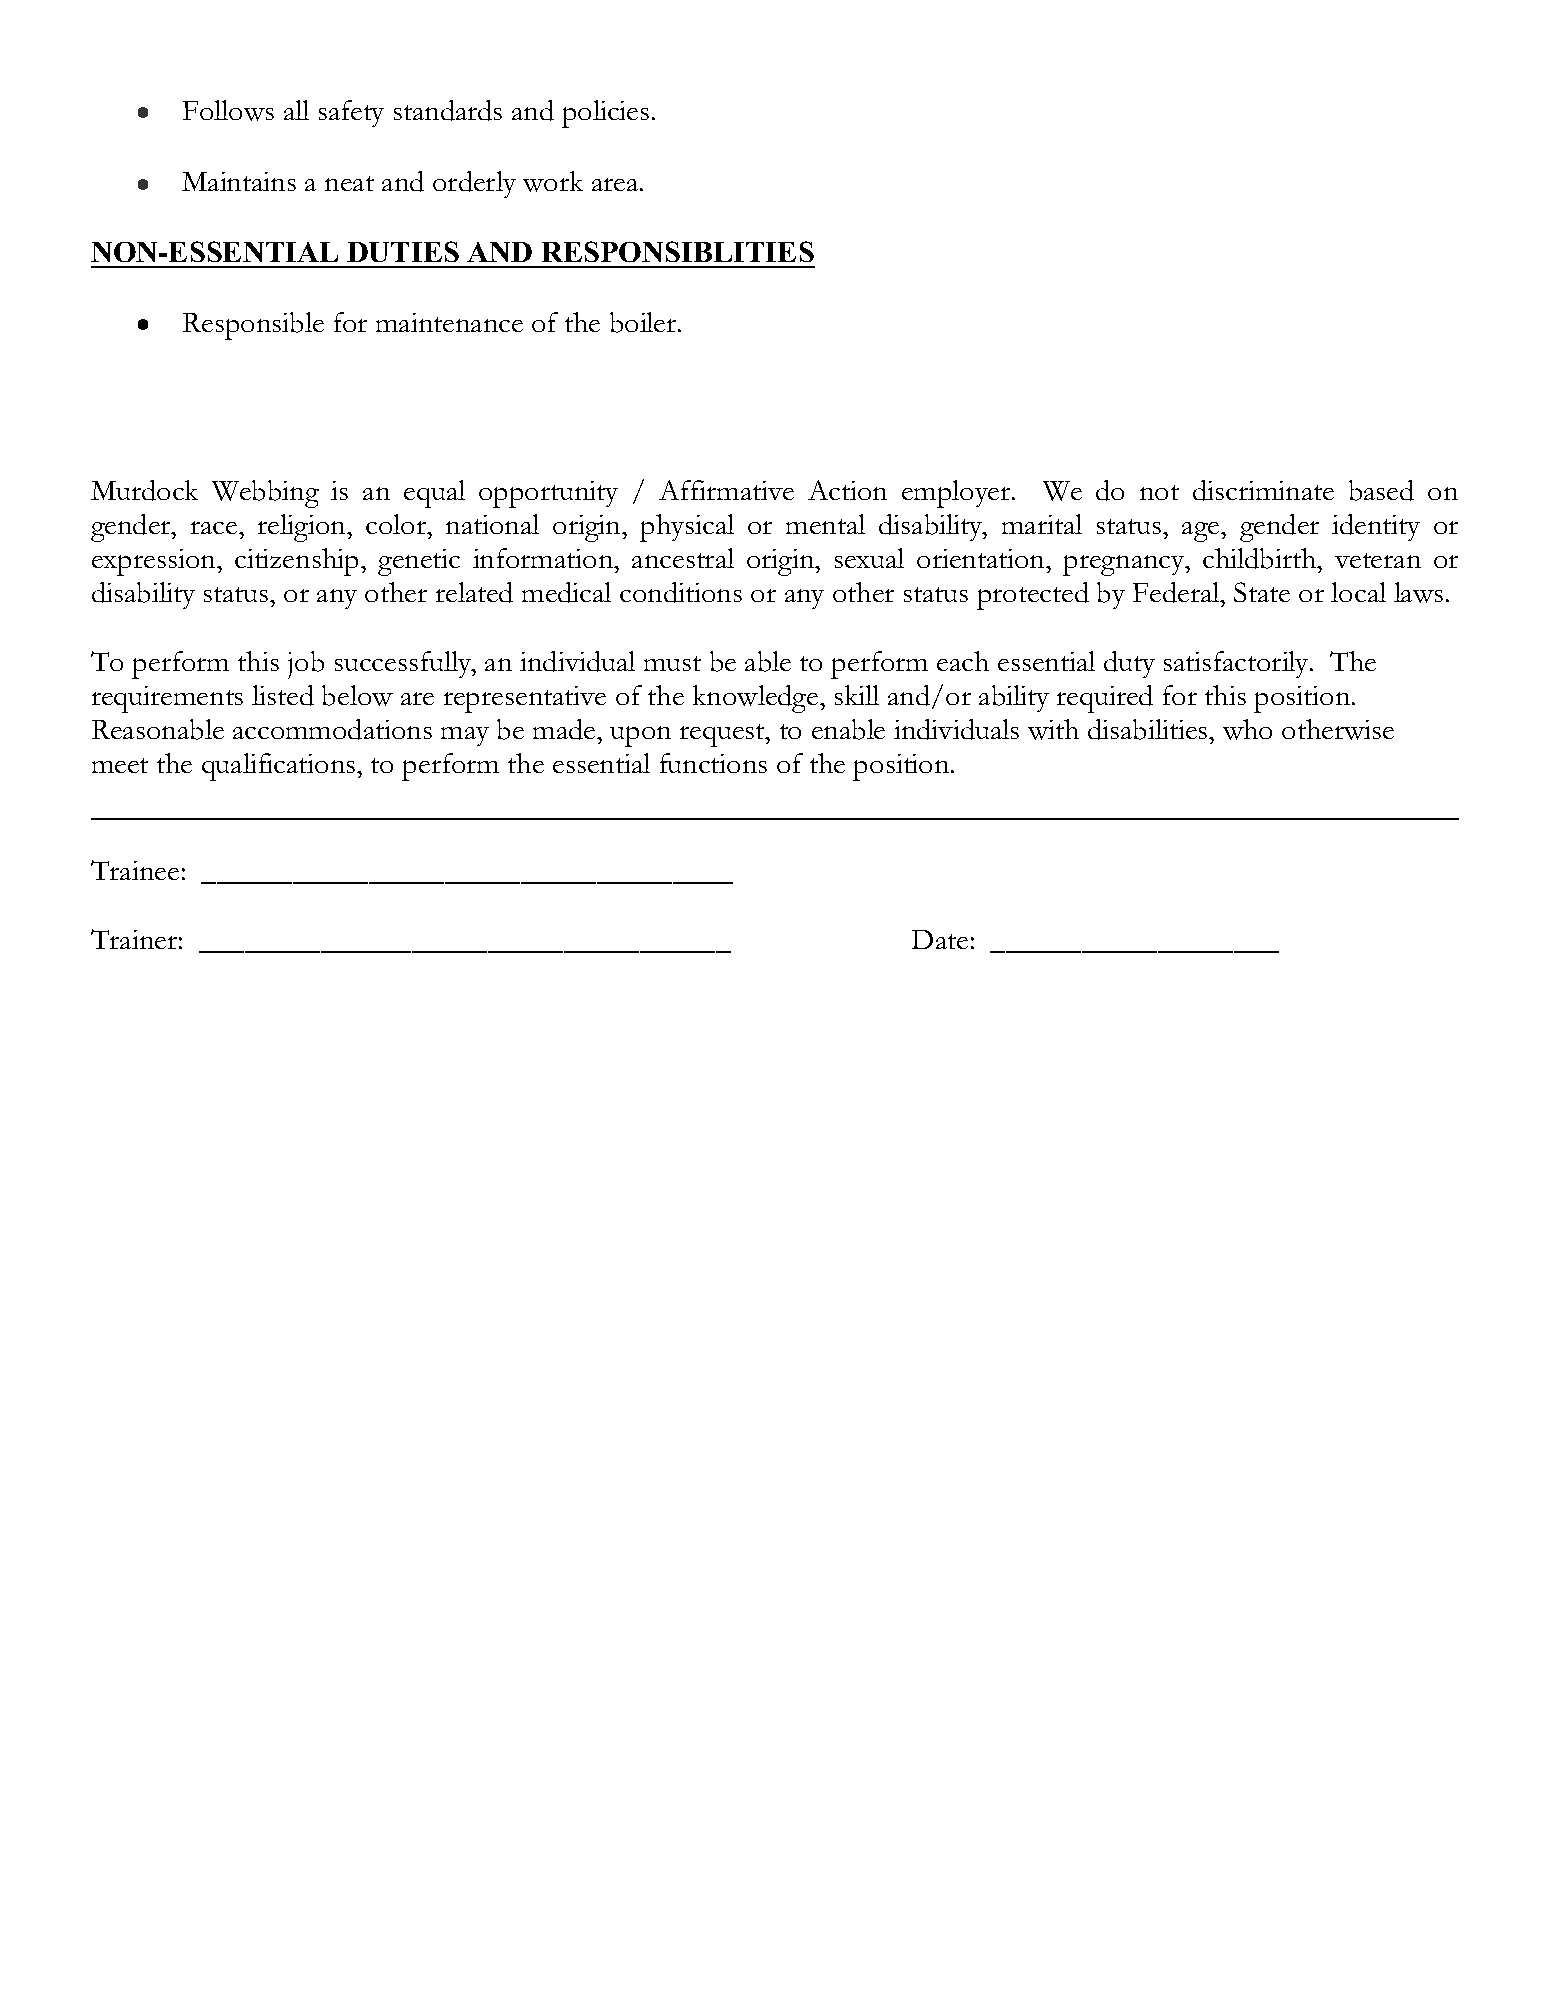  I want to click on all, so click(296, 110).
